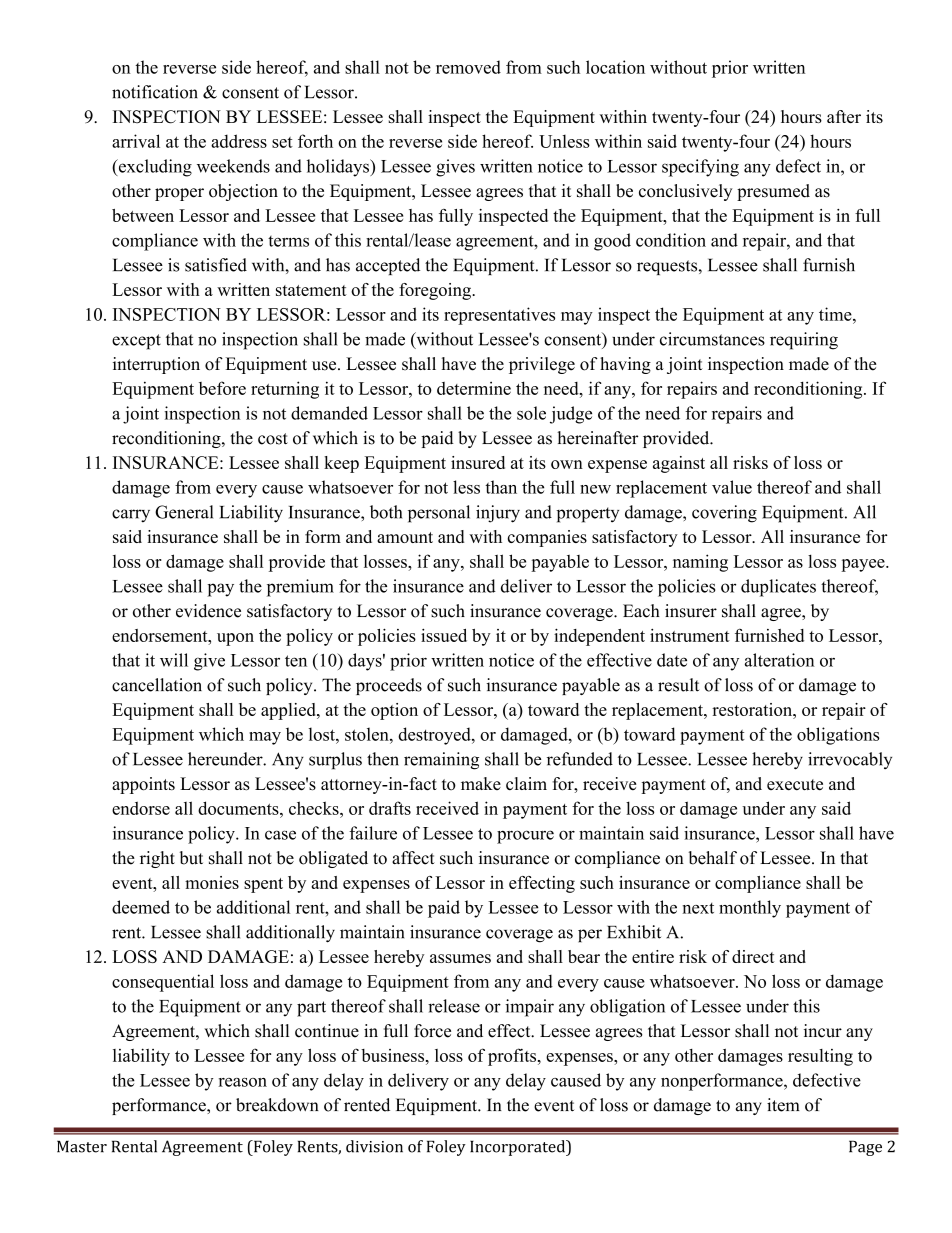  What do you see at coordinates (778, 588) in the image?
I see `duplicates` at bounding box center [778, 588].
